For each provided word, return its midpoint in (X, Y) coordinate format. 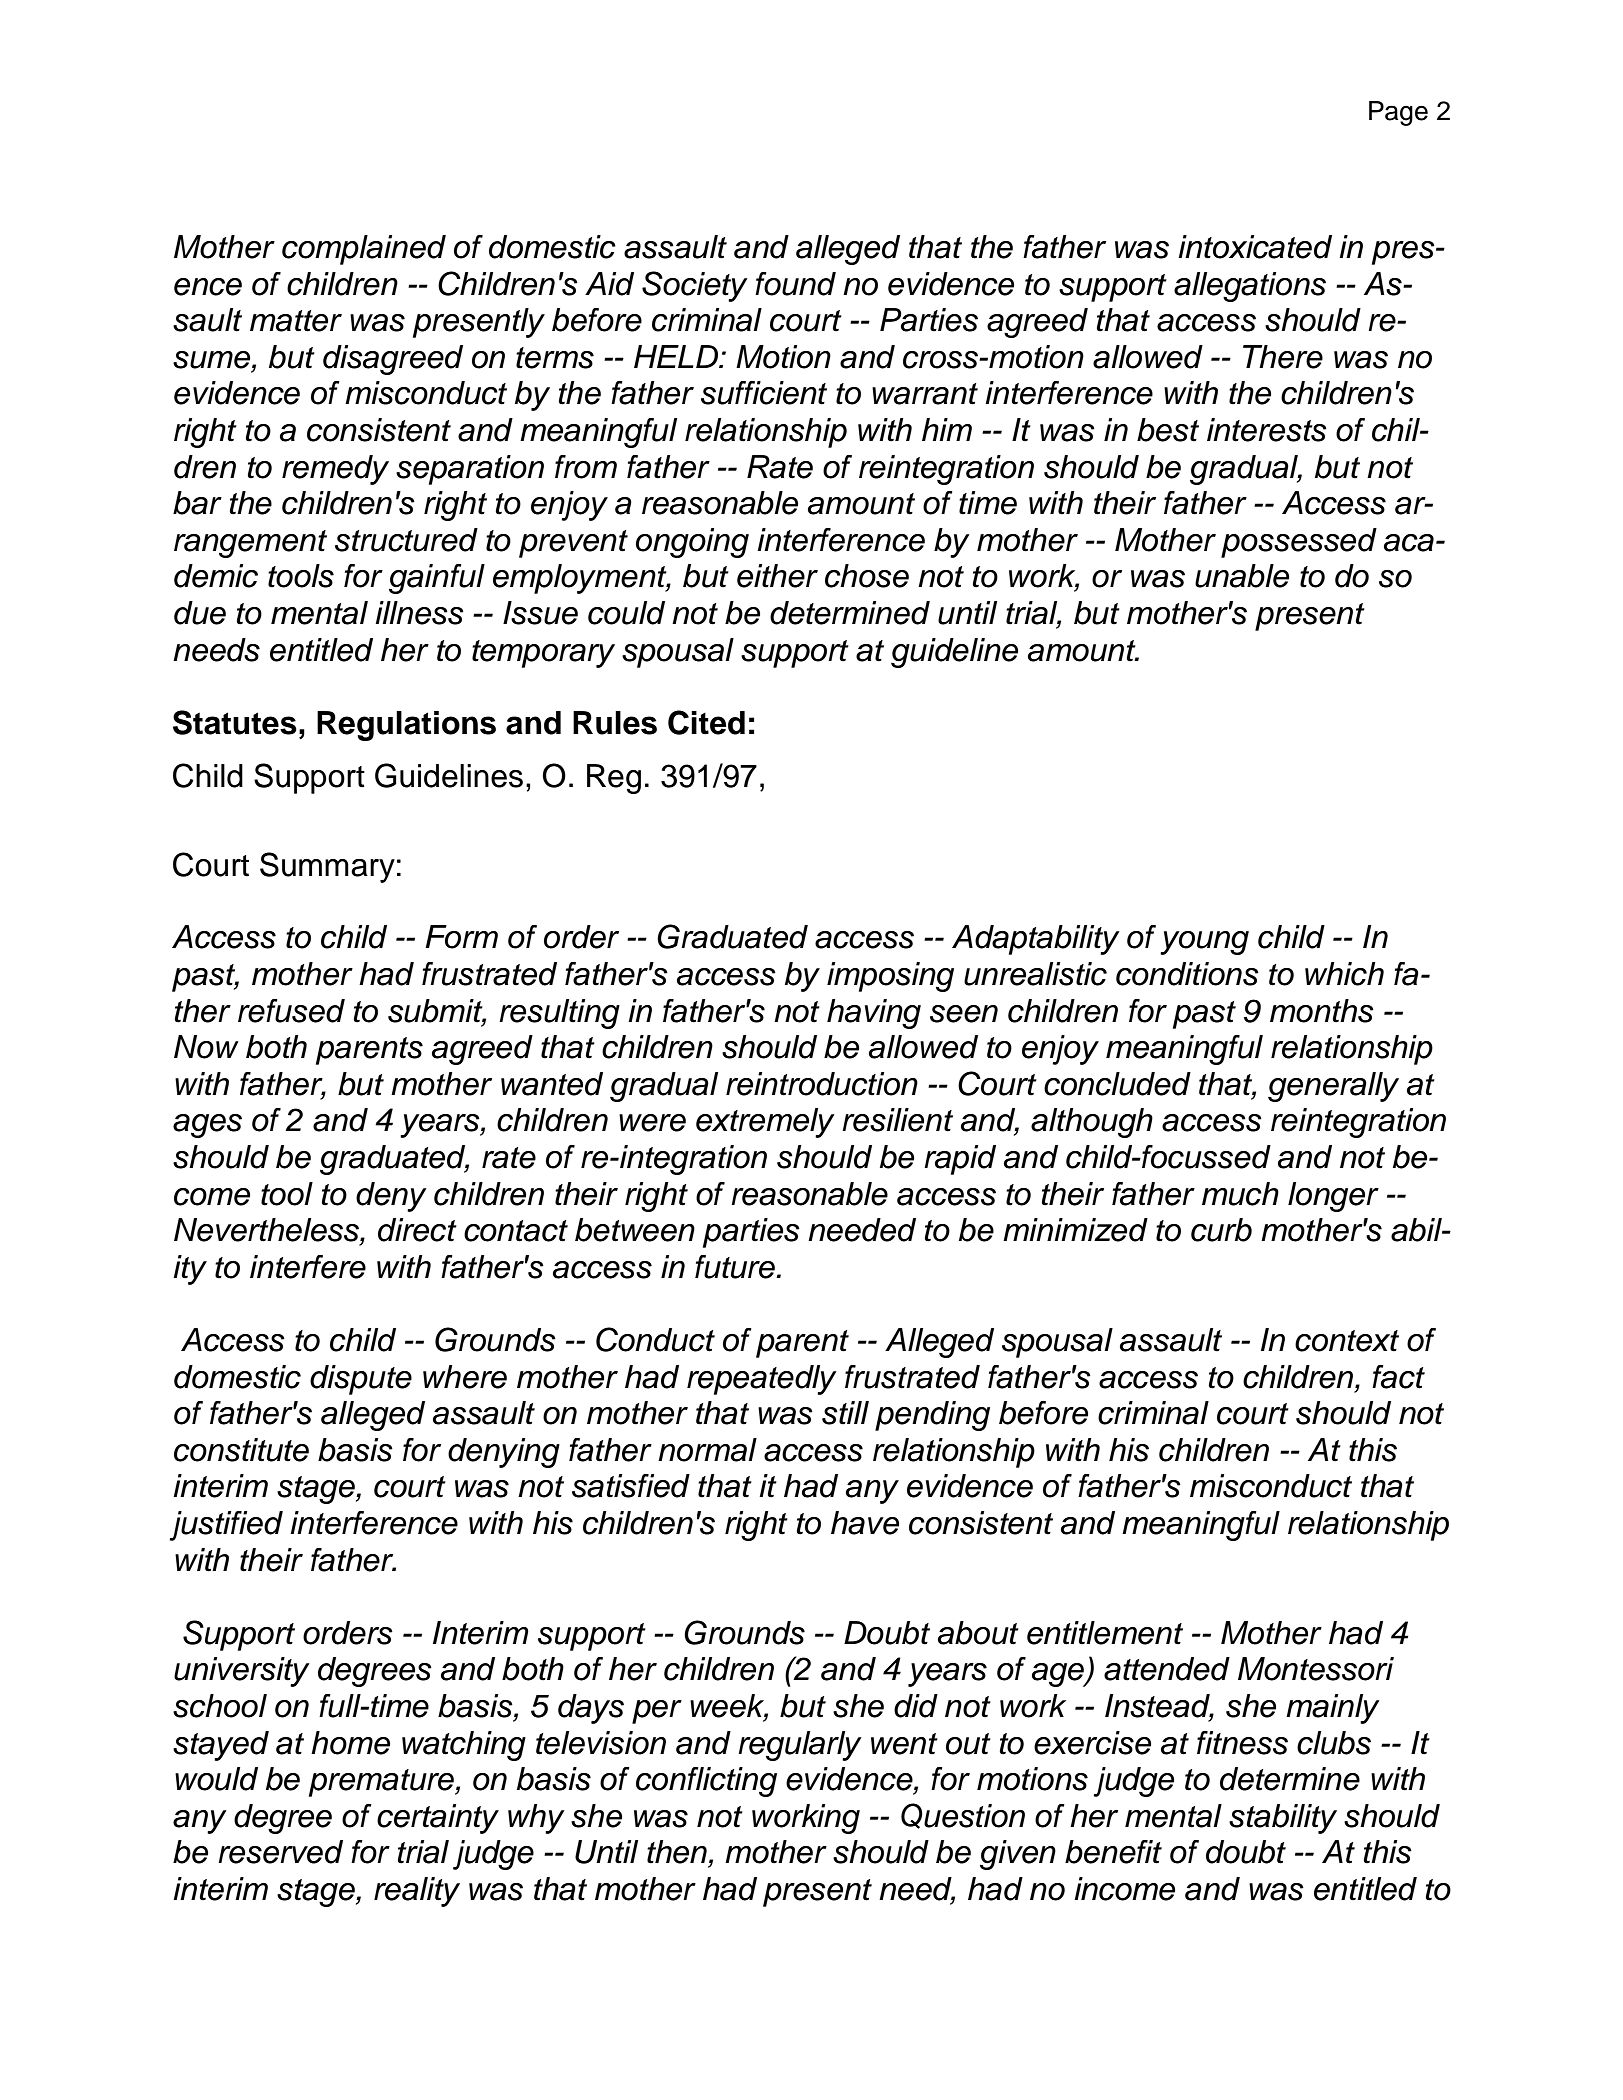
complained (364, 250)
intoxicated (1255, 247)
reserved (280, 1852)
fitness (1242, 1743)
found (795, 284)
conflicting (706, 1782)
